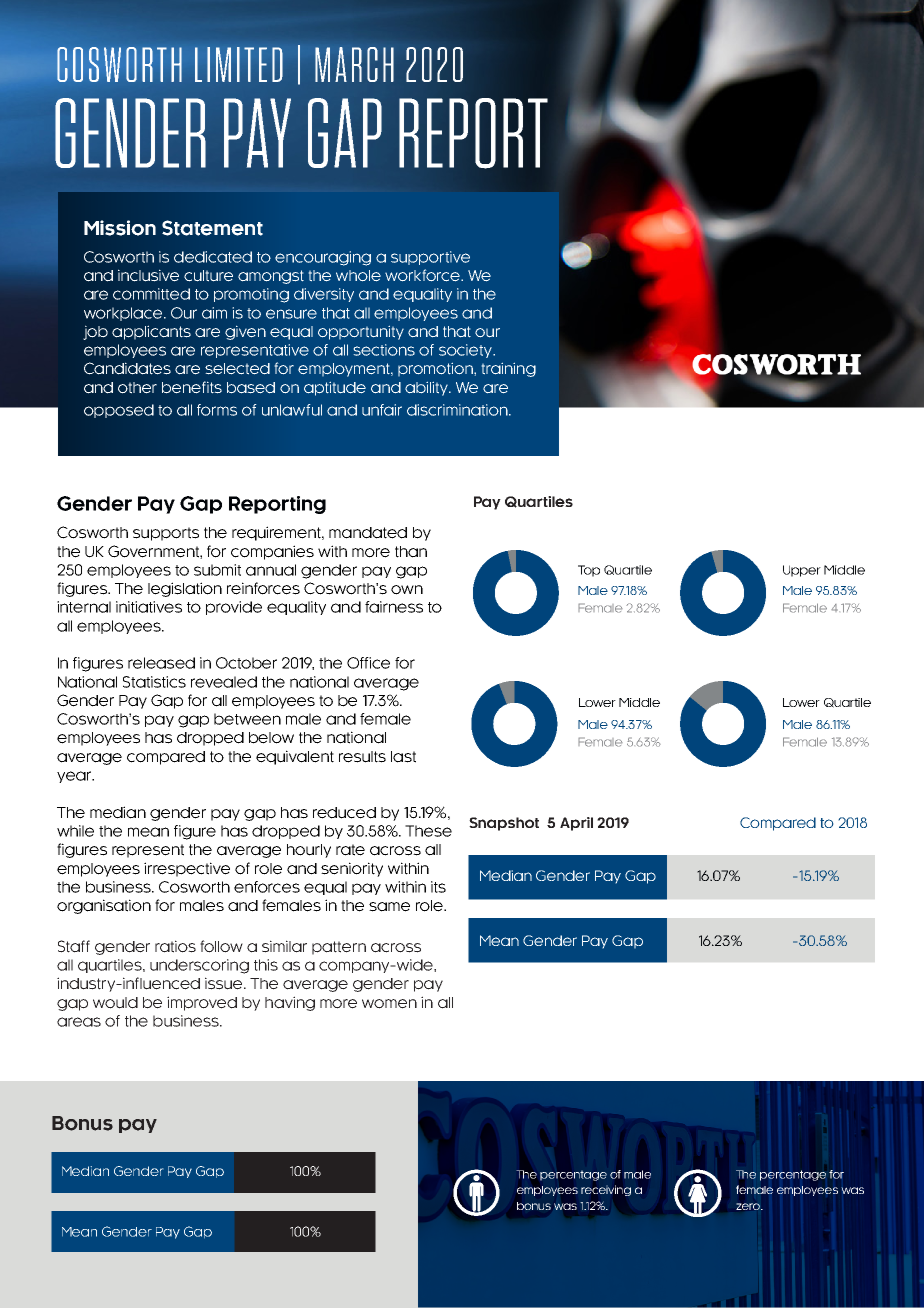 This screenshot has width=924, height=1308. What do you see at coordinates (802, 571) in the screenshot?
I see `Upper` at bounding box center [802, 571].
